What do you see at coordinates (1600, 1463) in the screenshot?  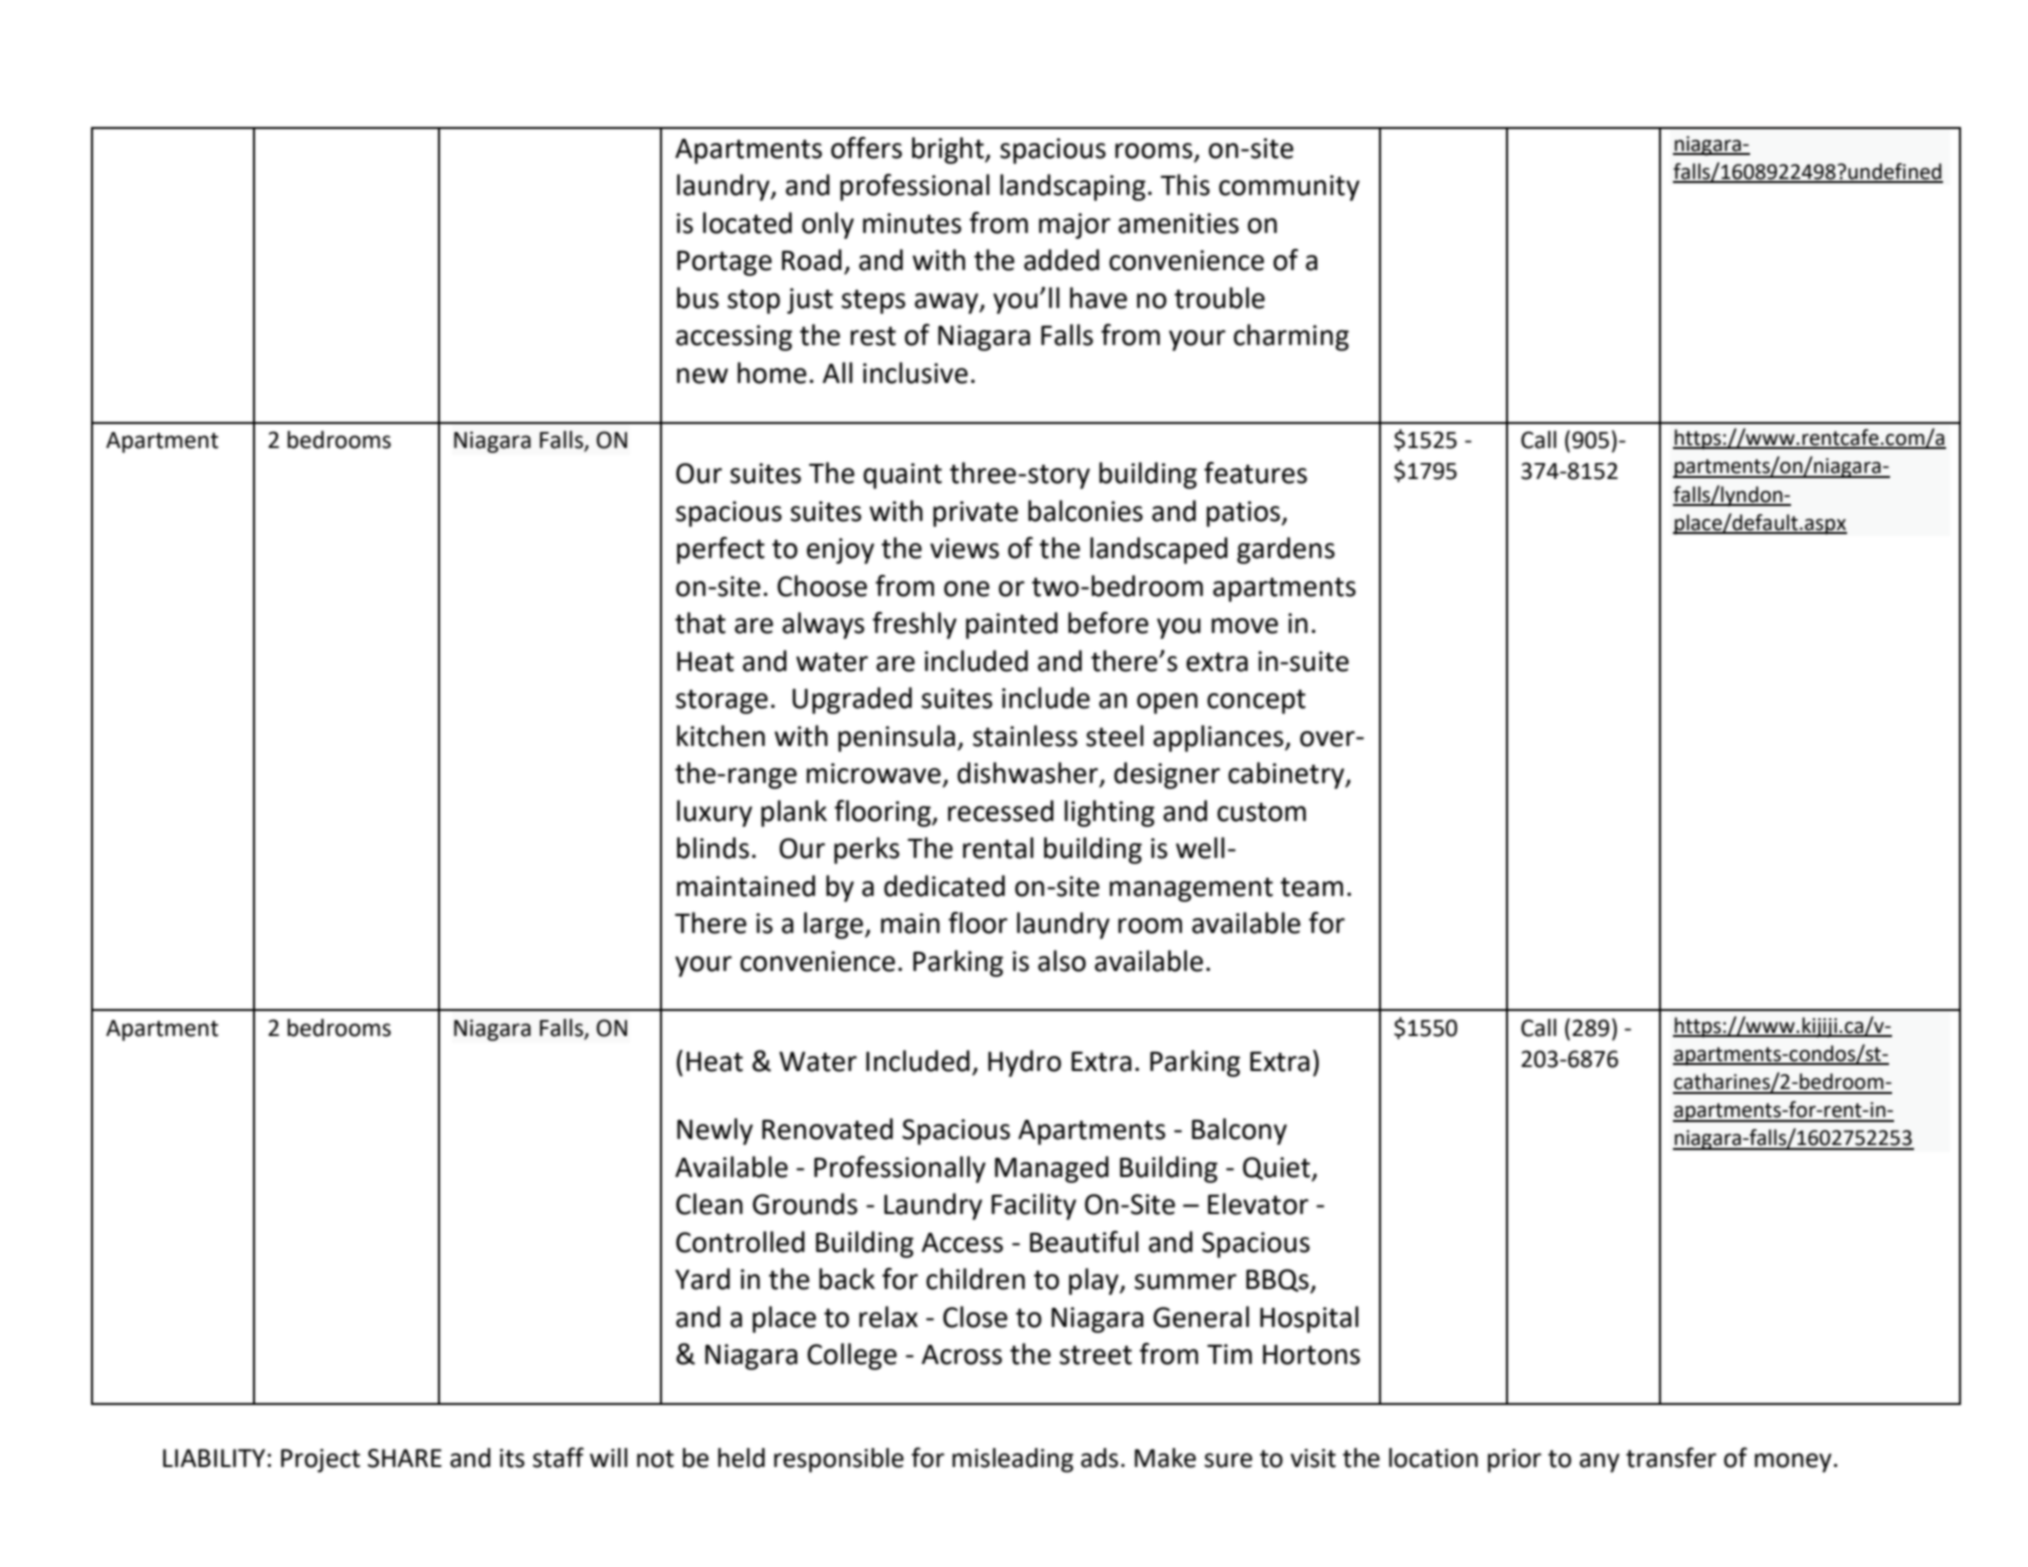 I see `any` at bounding box center [1600, 1463].
